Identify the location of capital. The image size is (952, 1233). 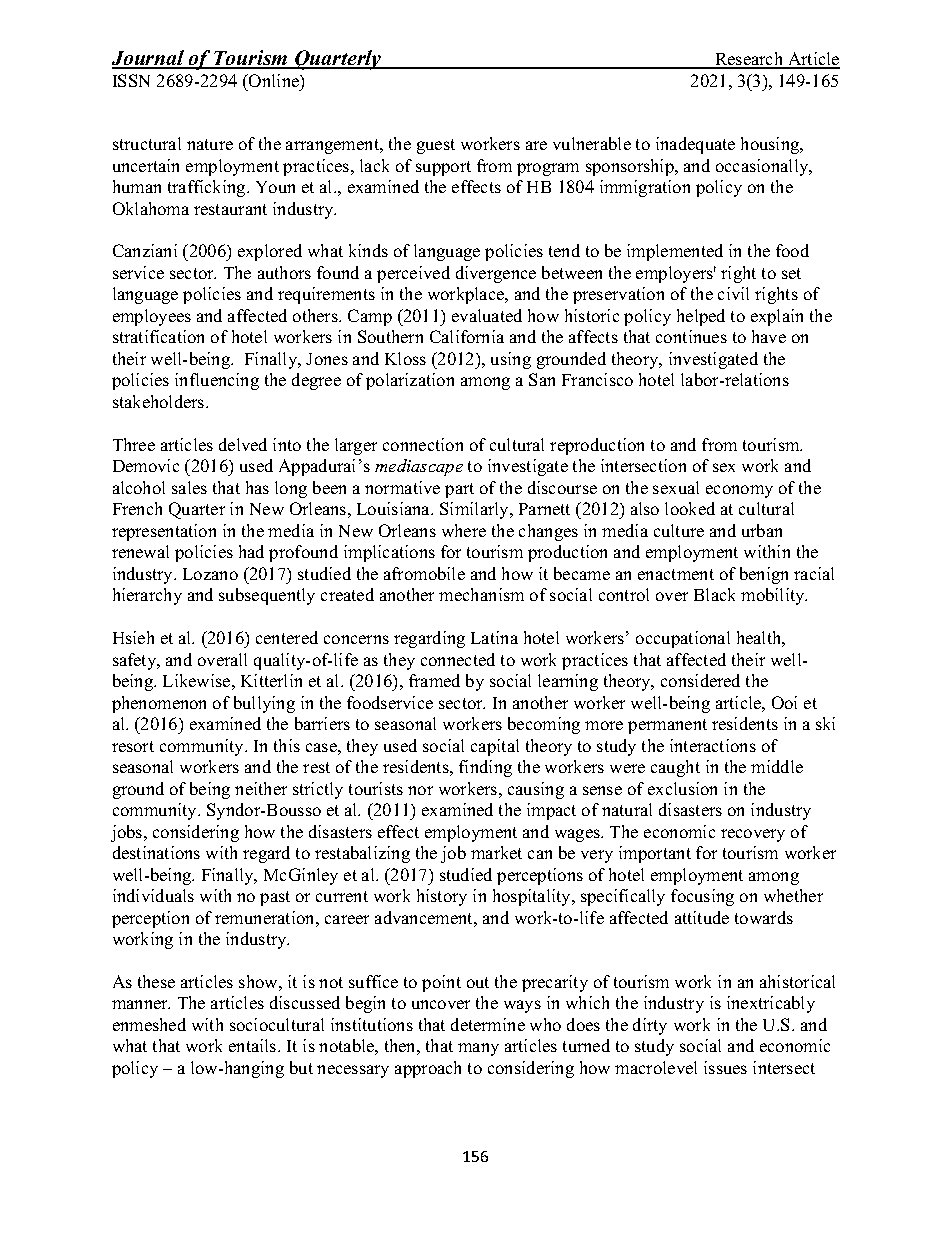
(495, 747).
